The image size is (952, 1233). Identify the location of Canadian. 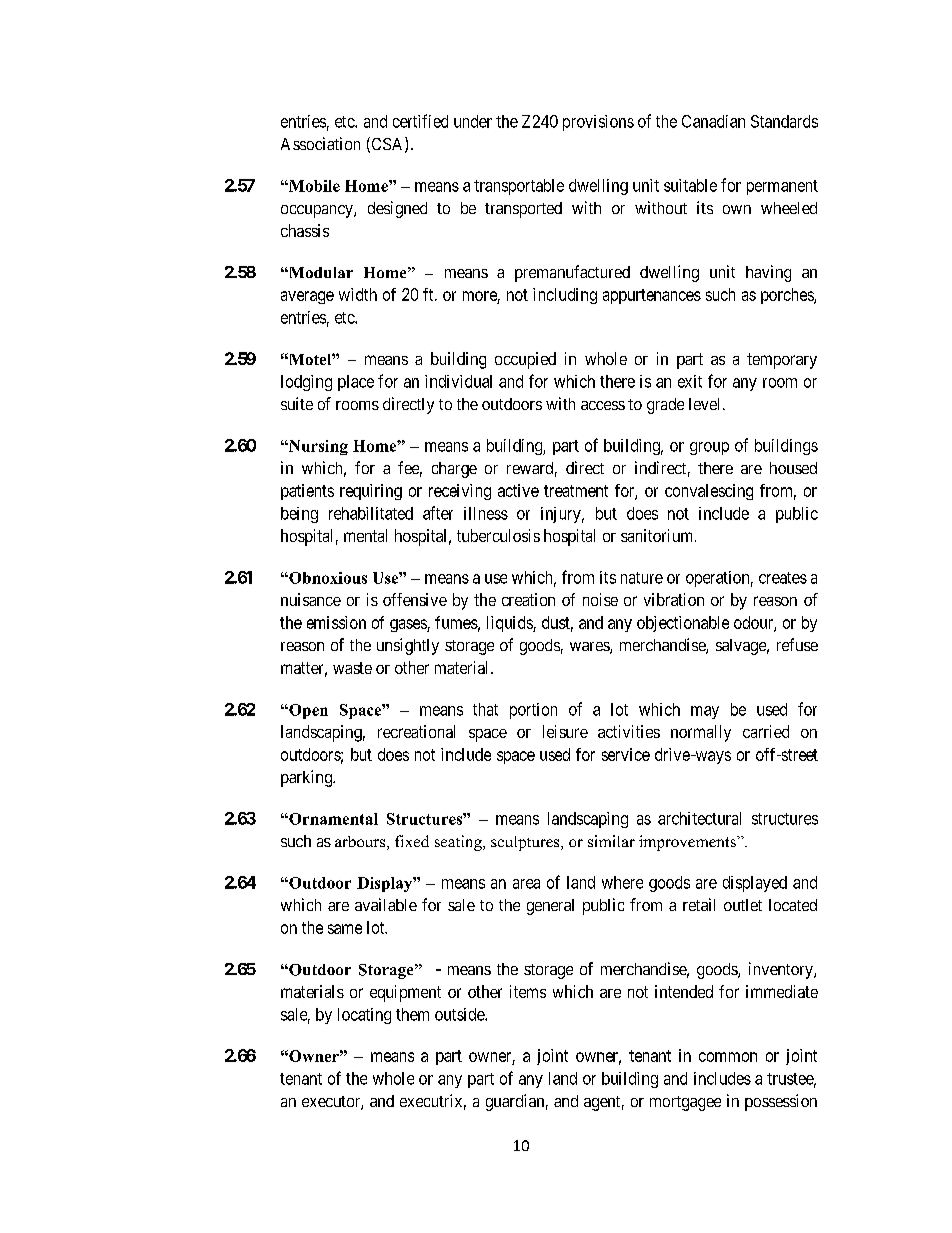
(713, 121).
